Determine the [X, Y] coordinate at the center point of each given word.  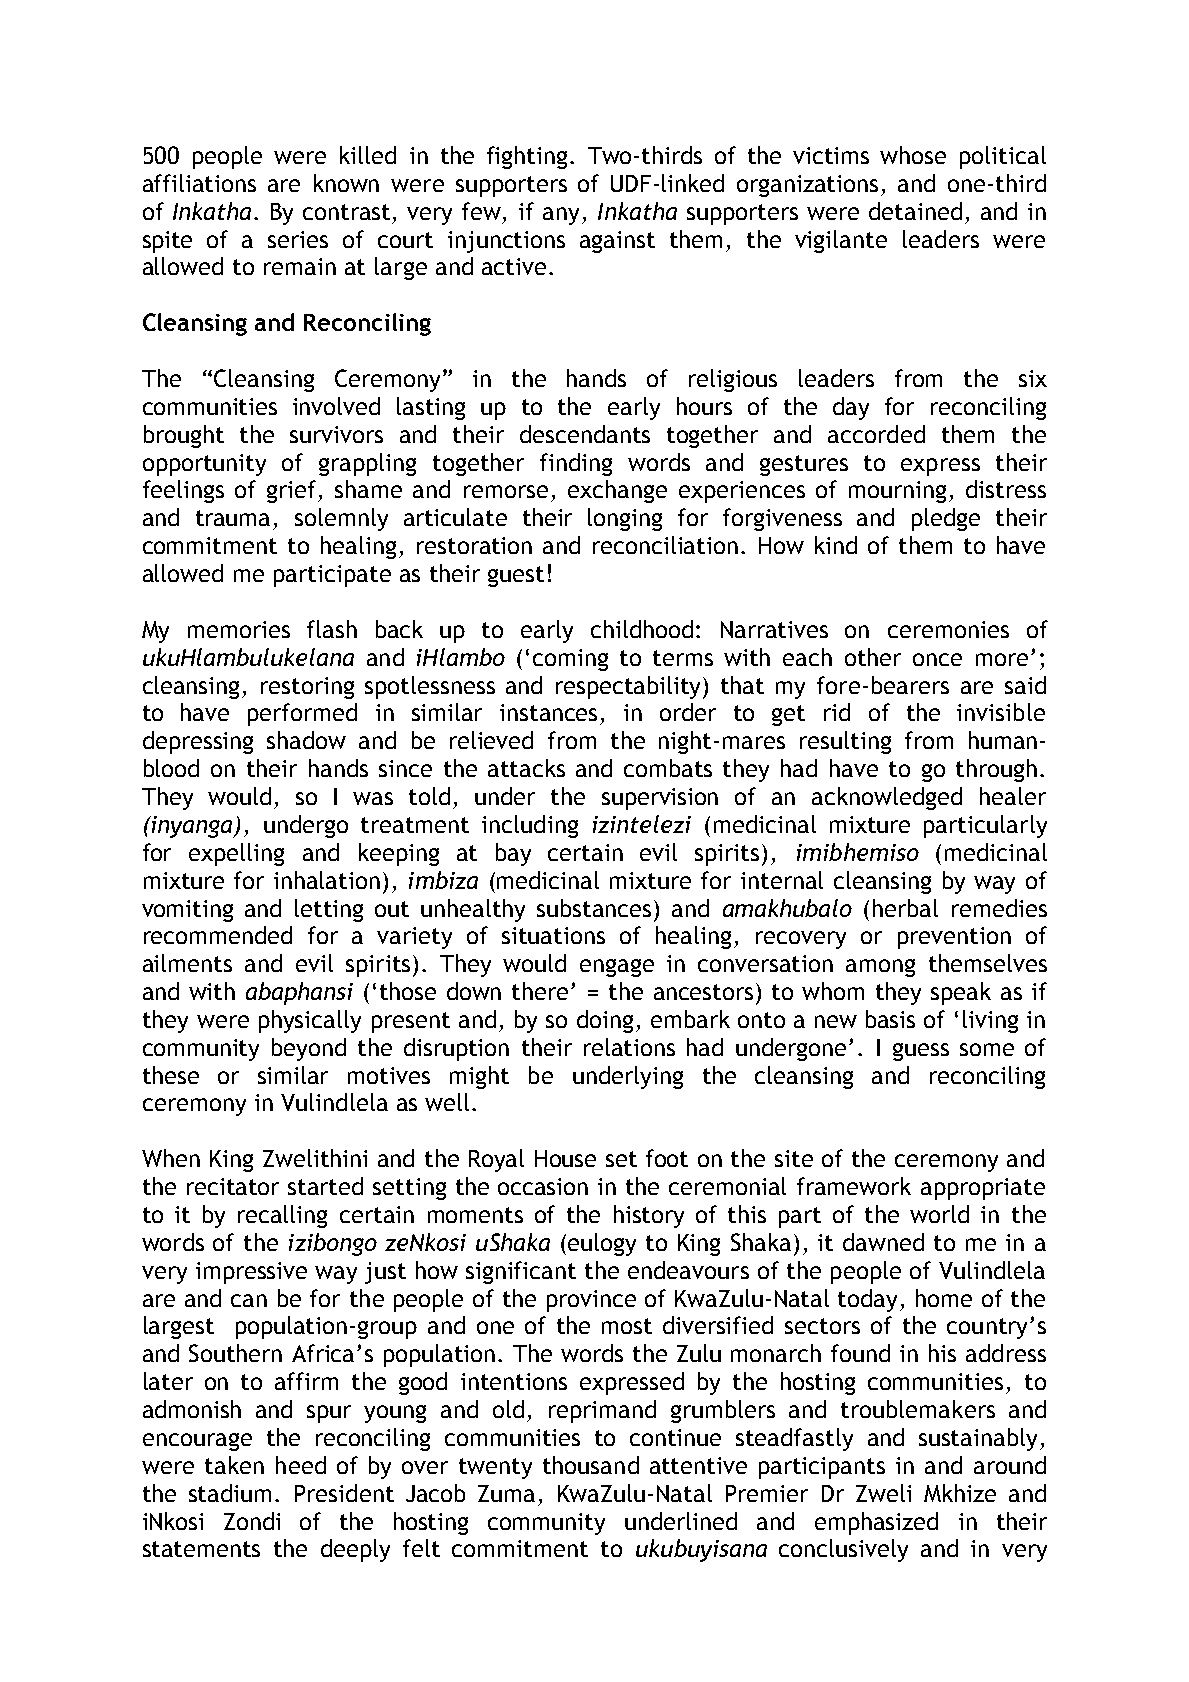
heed [301, 1465]
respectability [630, 687]
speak [961, 993]
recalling [282, 1216]
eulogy [602, 1244]
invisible [1001, 712]
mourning [897, 492]
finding [576, 464]
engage [617, 968]
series [298, 239]
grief [293, 491]
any [561, 216]
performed [302, 714]
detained [915, 211]
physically [310, 1021]
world [939, 1214]
